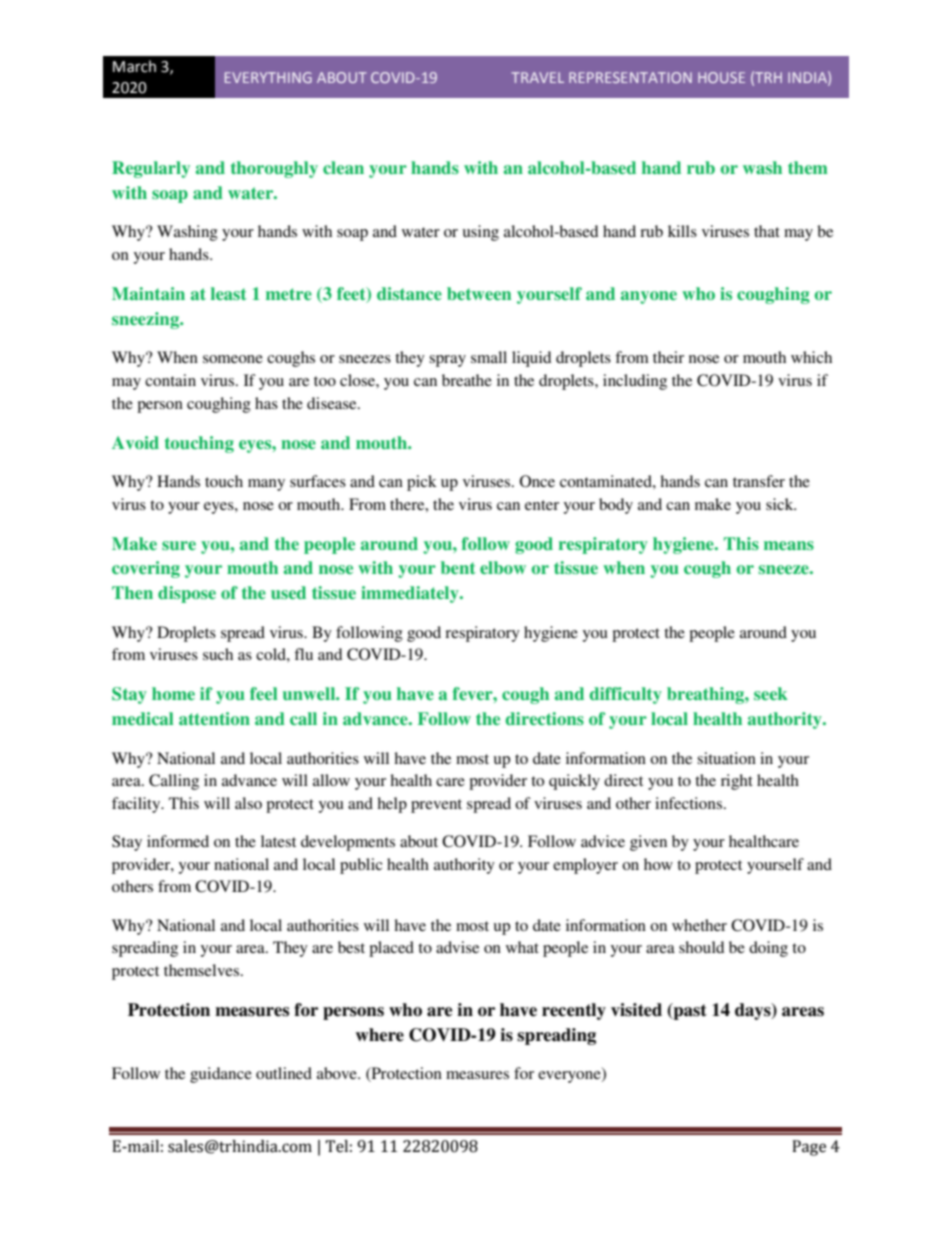 The image size is (952, 1233). What do you see at coordinates (458, 567) in the screenshot?
I see `bent` at bounding box center [458, 567].
